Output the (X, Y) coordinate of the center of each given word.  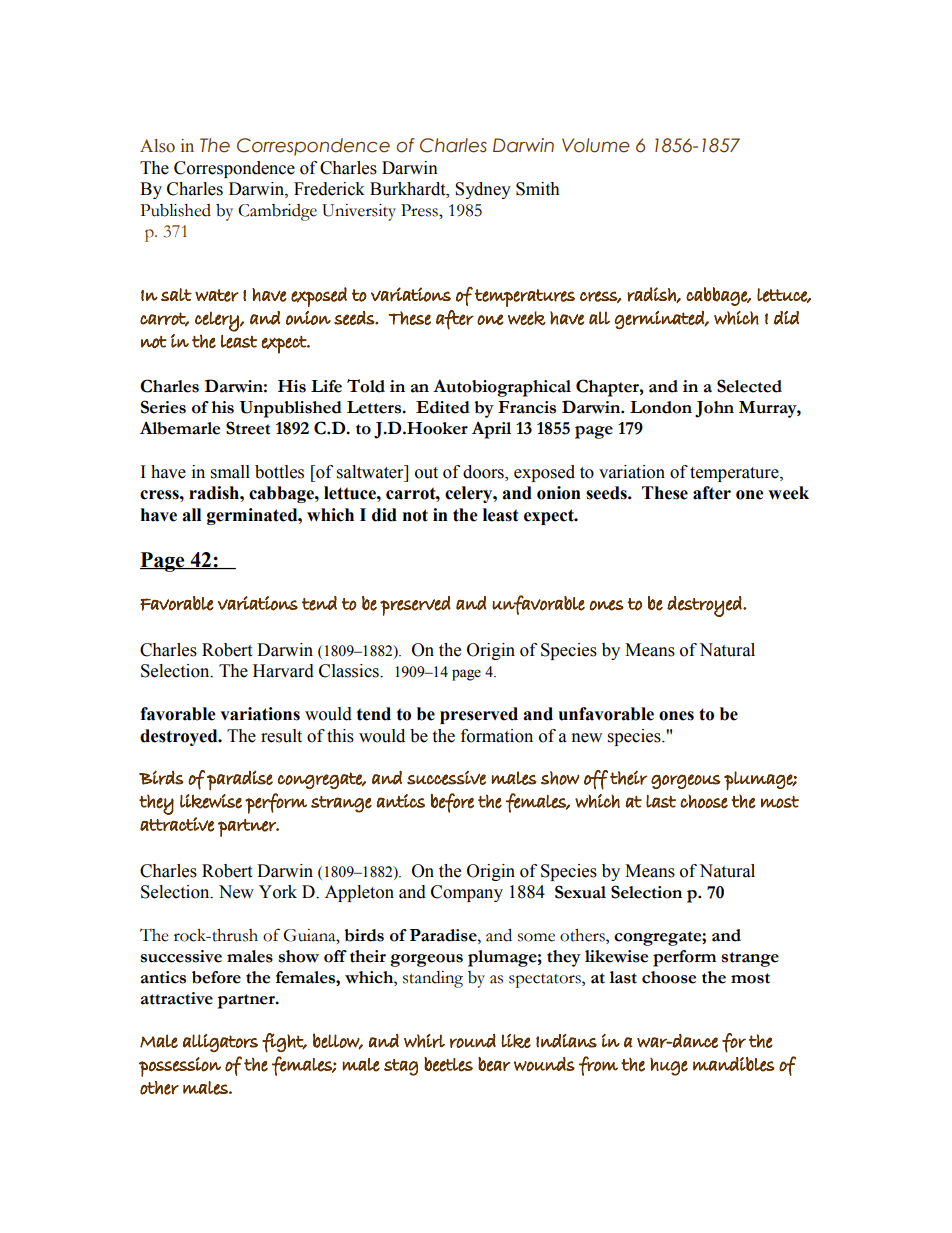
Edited (443, 407)
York (278, 892)
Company (467, 893)
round (473, 1041)
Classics (350, 671)
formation (497, 736)
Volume (596, 145)
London (661, 407)
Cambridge (277, 212)
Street (248, 428)
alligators (220, 1043)
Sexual (580, 892)
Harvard (283, 671)
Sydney (483, 190)
